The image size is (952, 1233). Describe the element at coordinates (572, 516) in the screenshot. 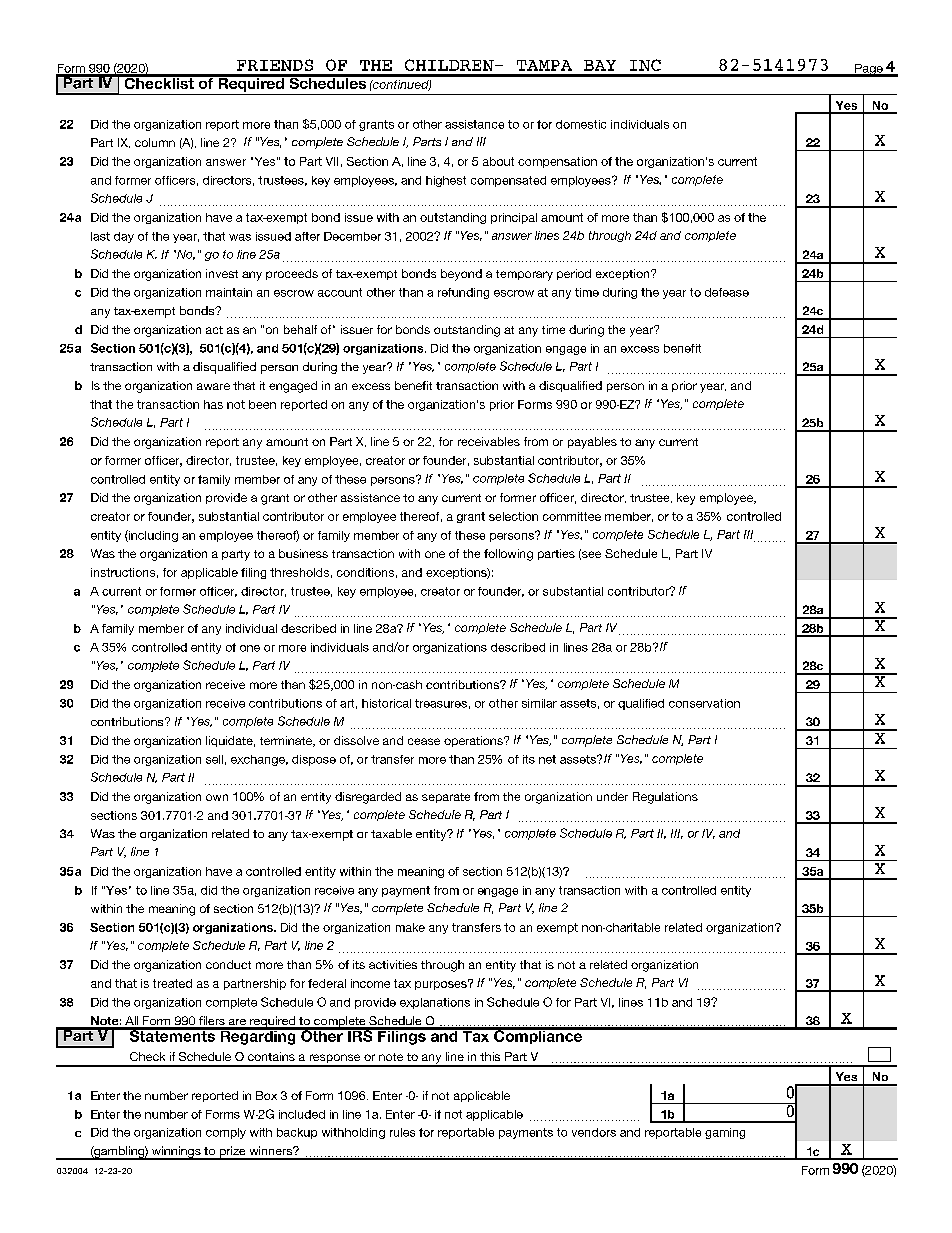

I see `committee` at that location.
